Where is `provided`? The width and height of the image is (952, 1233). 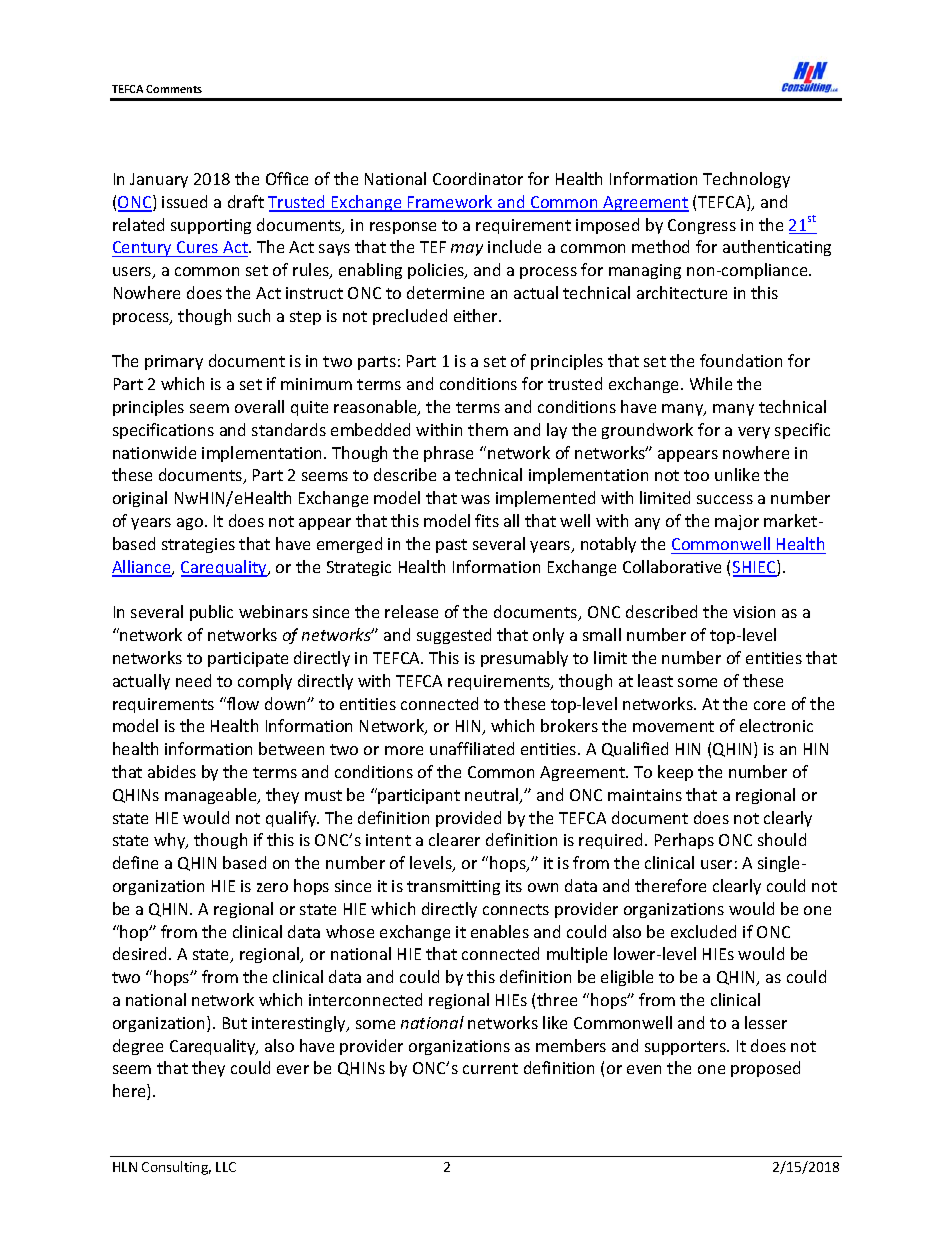 provided is located at coordinates (468, 819).
